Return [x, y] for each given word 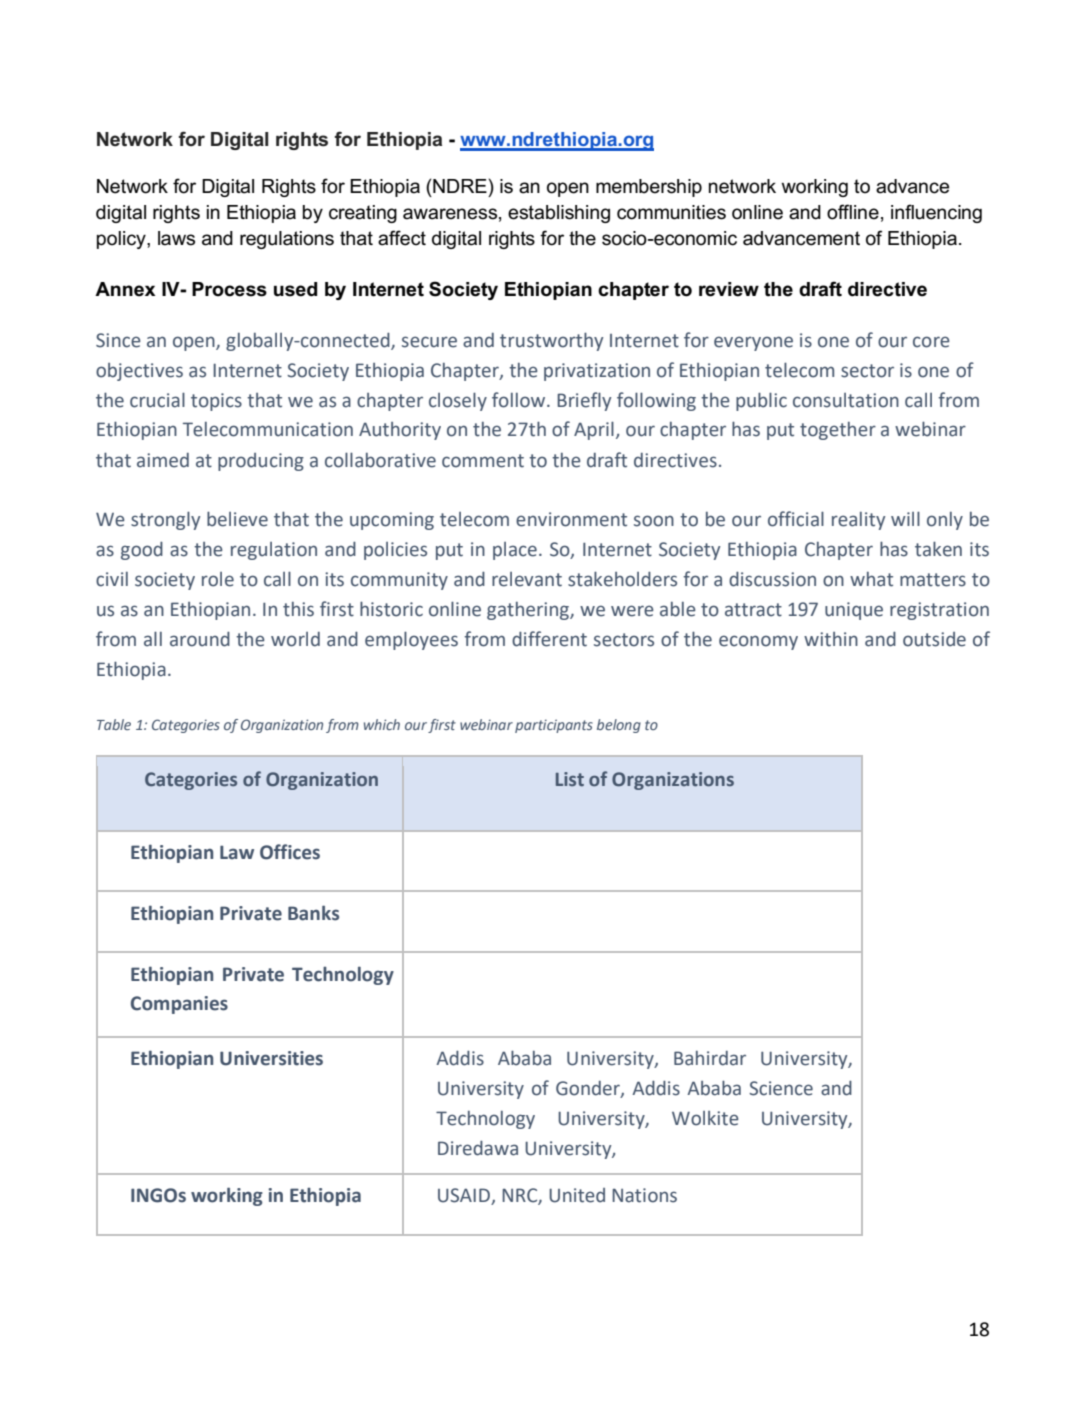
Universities [271, 1058]
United [577, 1195]
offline [853, 212]
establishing [559, 214]
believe [237, 519]
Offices [290, 852]
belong [619, 726]
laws [176, 238]
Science [781, 1088]
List [570, 779]
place [515, 551]
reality [858, 521]
